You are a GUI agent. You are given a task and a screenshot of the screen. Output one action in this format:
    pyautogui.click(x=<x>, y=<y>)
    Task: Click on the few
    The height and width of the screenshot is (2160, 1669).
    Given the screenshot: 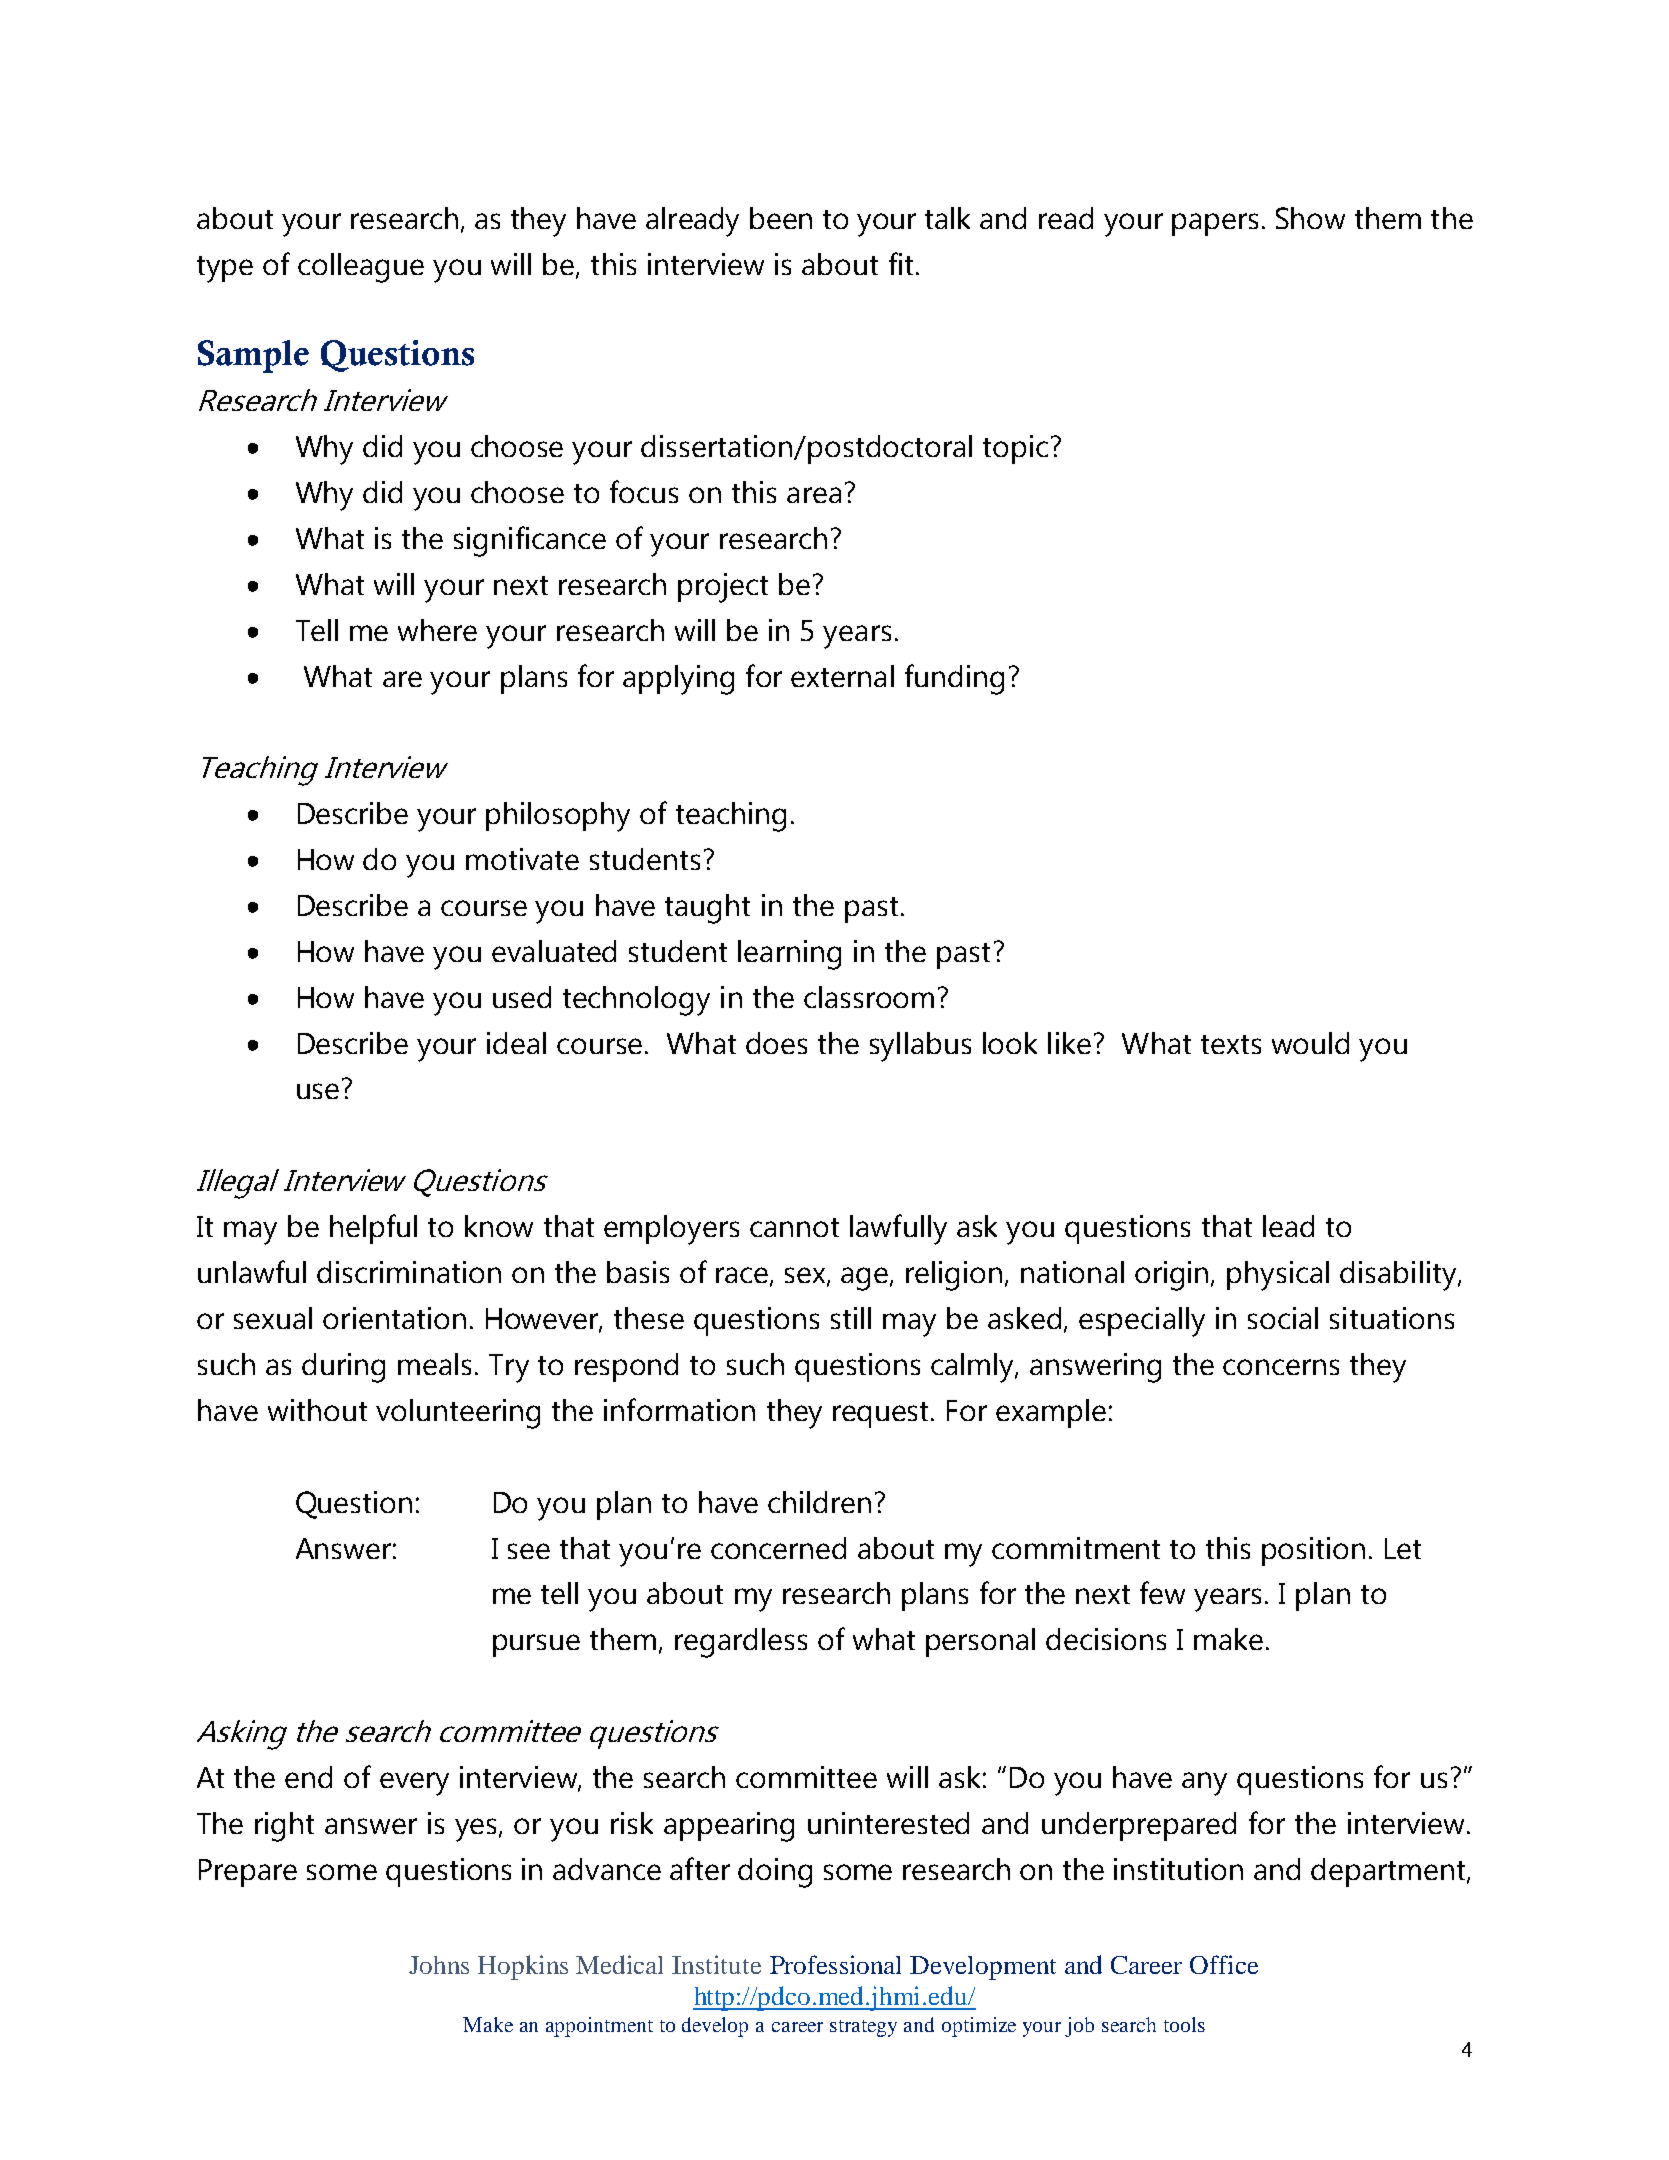 What is the action you would take?
    pyautogui.click(x=1162, y=1592)
